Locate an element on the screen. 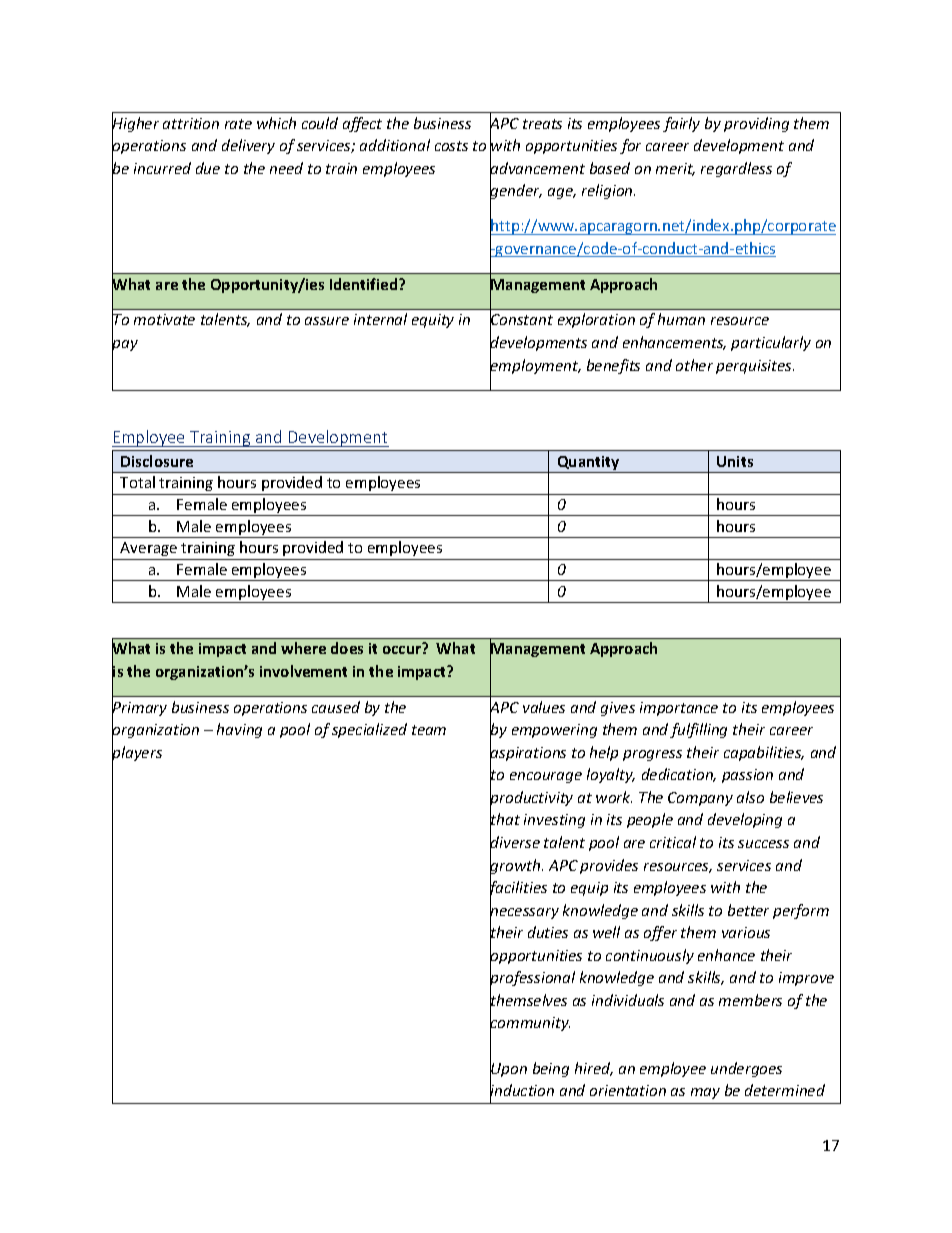 The height and width of the screenshot is (1233, 952). costs is located at coordinates (451, 146).
